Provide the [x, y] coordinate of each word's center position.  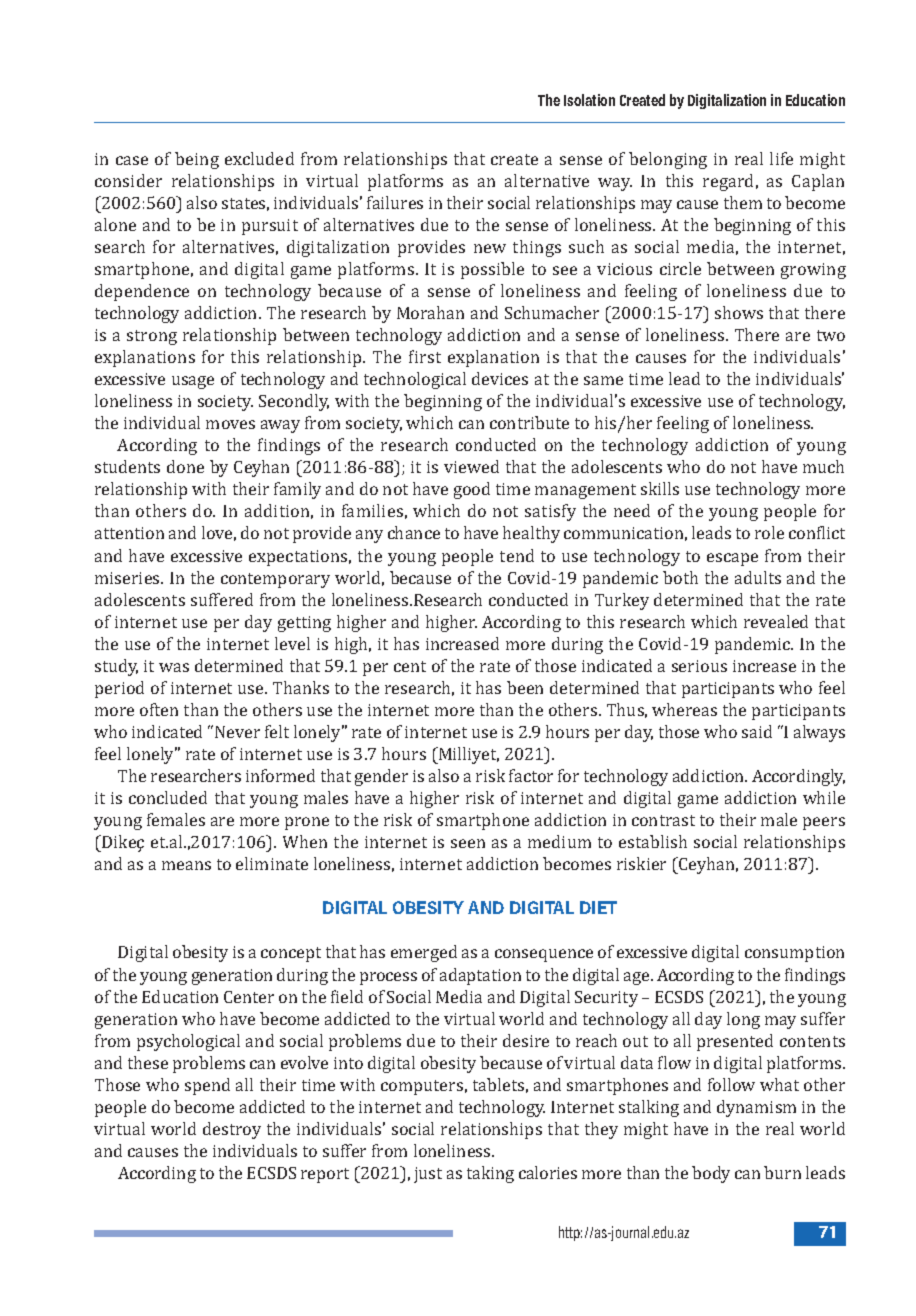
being [197, 160]
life [781, 158]
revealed [776, 621]
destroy [232, 1130]
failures [395, 202]
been [525, 687]
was [174, 667]
